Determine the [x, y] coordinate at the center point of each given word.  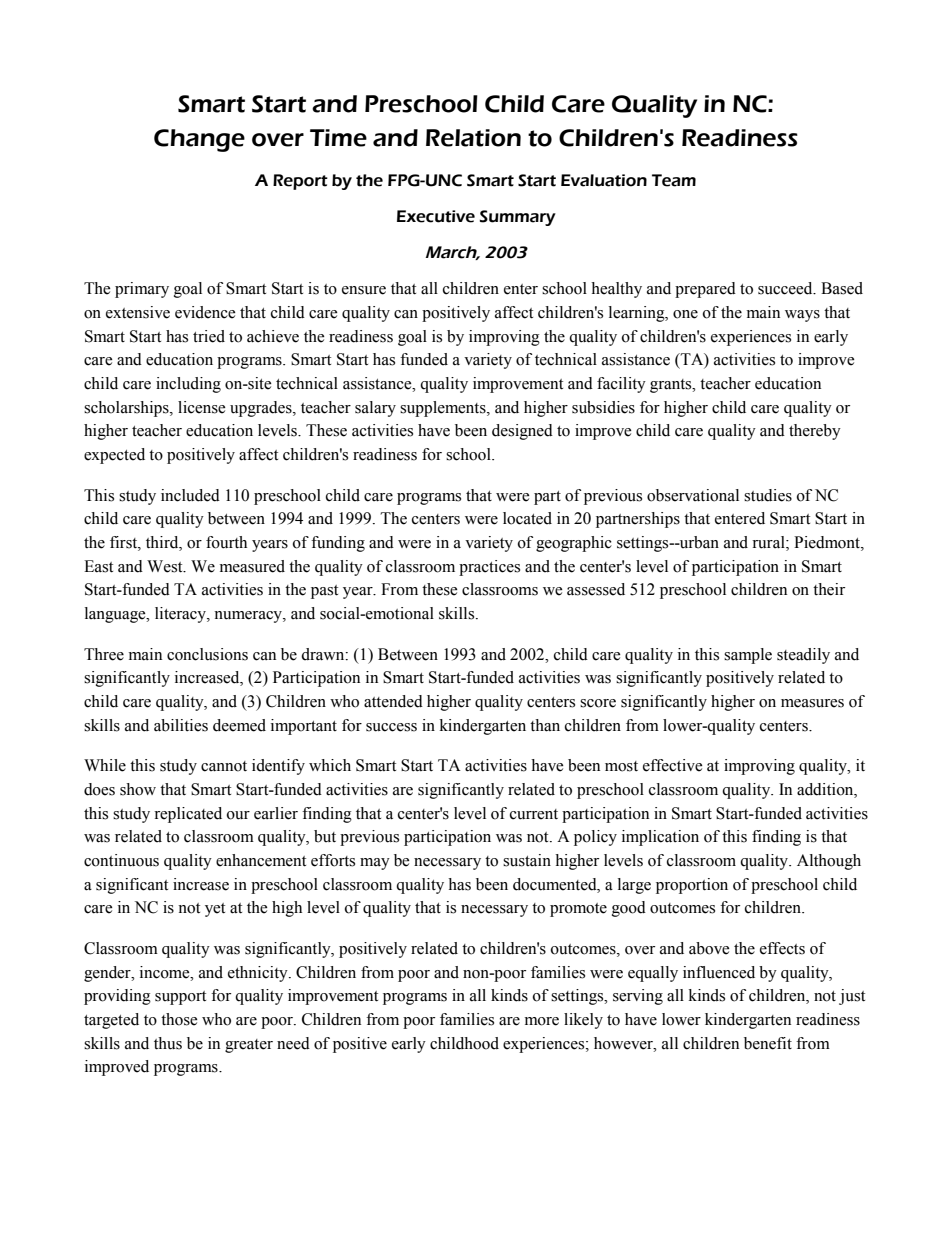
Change [199, 140]
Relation [473, 138]
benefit [768, 1043]
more [542, 1021]
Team [674, 180]
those [179, 1019]
